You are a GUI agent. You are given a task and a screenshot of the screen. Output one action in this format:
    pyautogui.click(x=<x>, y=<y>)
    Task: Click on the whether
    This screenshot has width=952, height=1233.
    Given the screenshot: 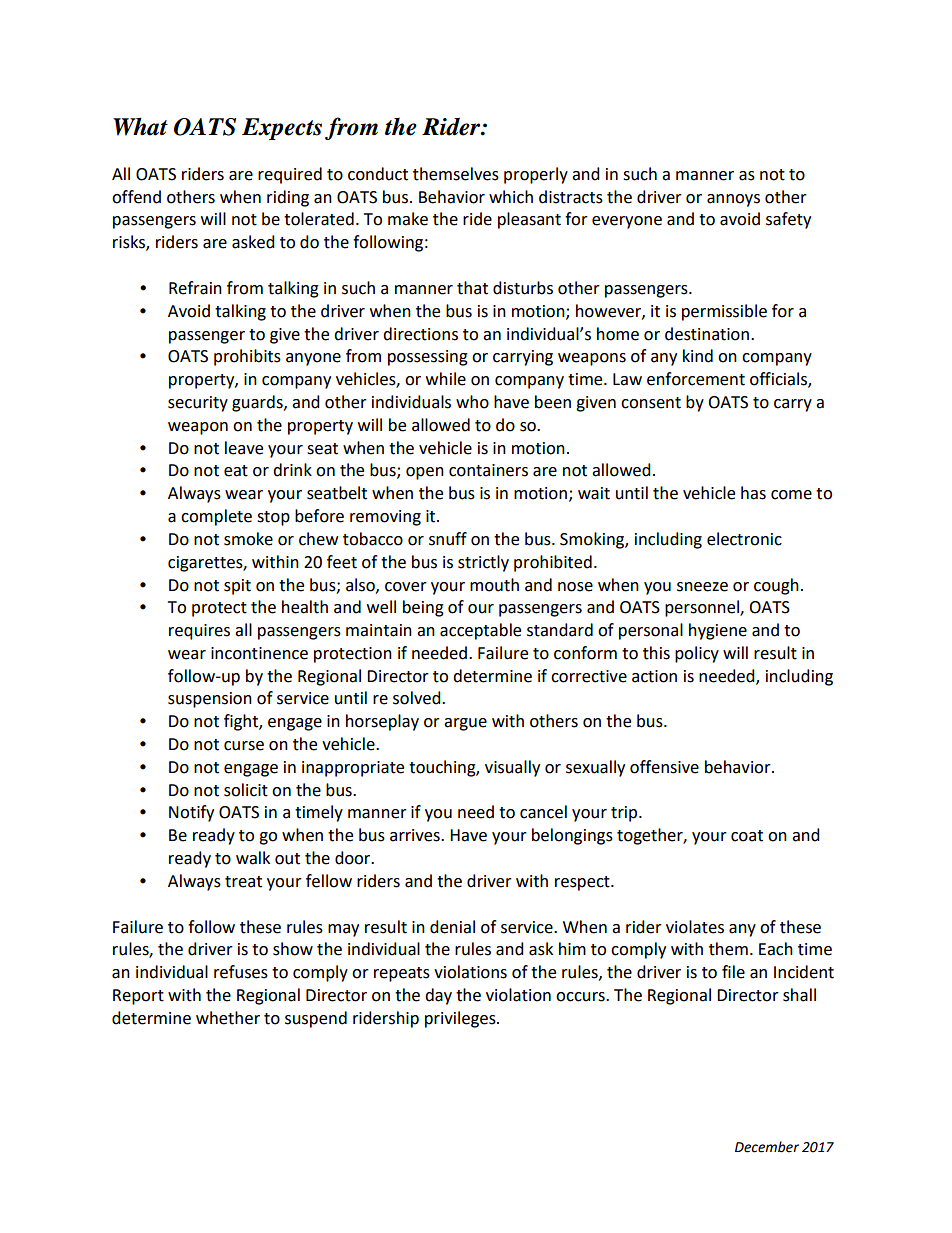 What is the action you would take?
    pyautogui.click(x=228, y=1018)
